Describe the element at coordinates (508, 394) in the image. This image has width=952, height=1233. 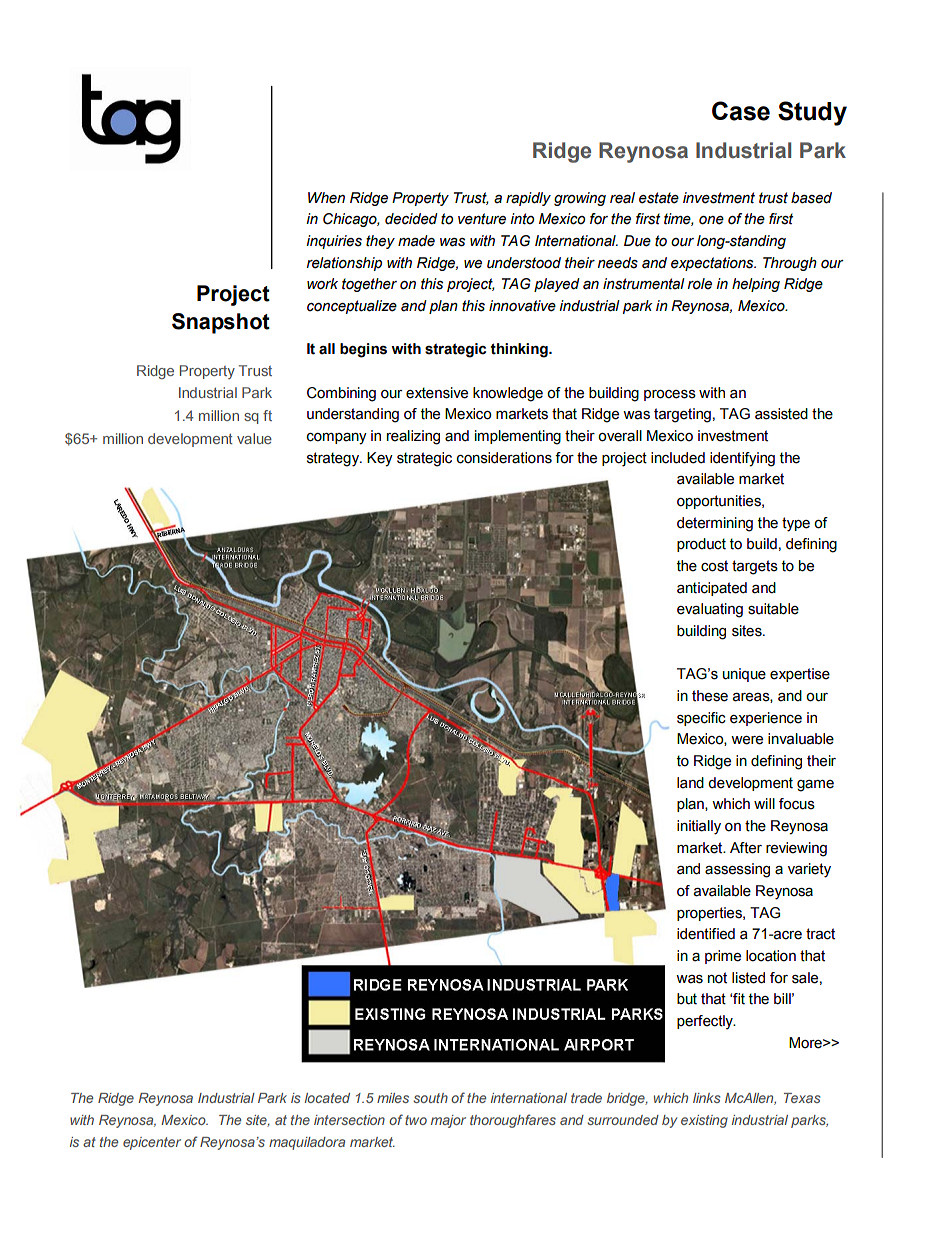
I see `knowledge` at that location.
